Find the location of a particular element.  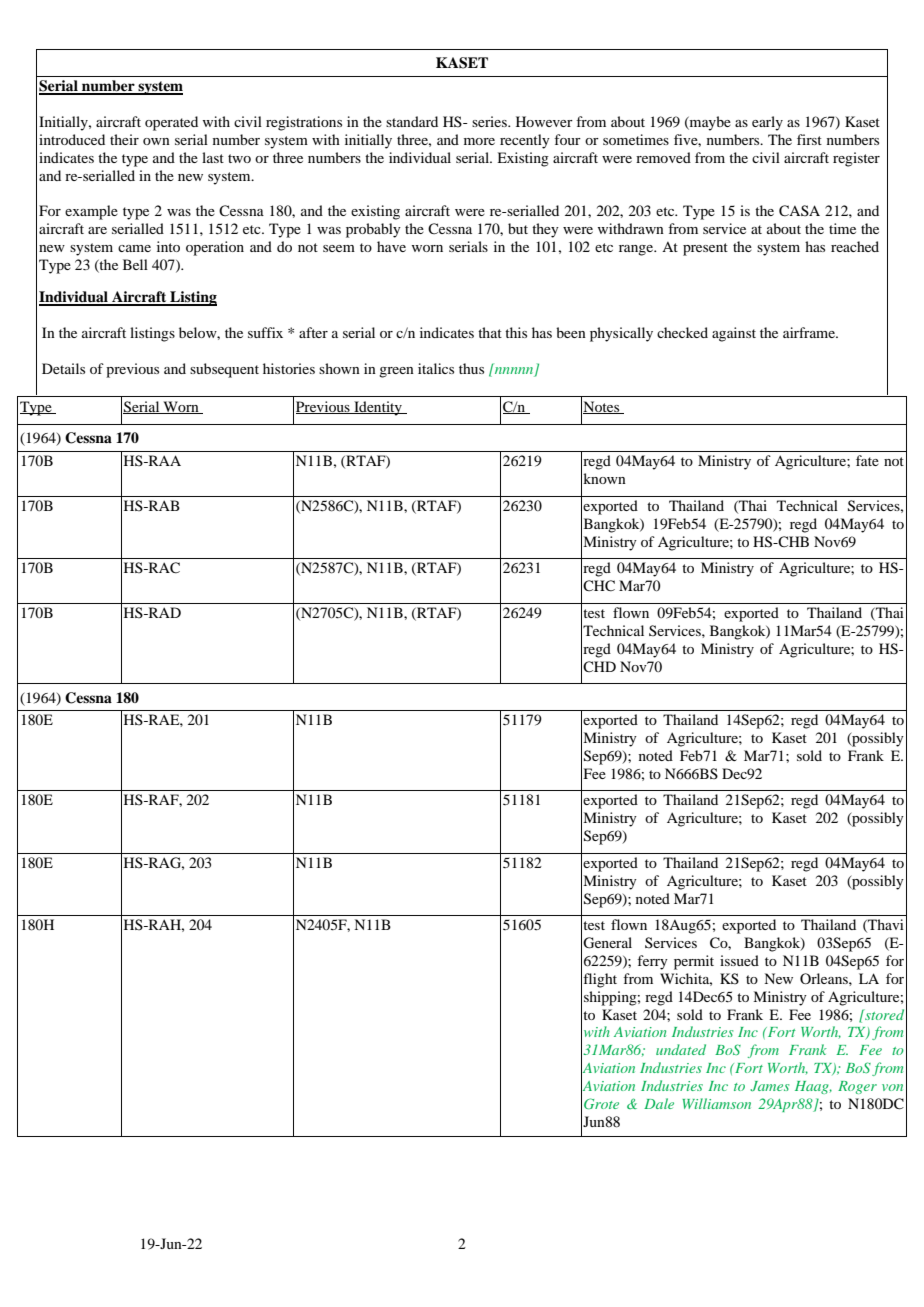

Grote is located at coordinates (601, 1103).
